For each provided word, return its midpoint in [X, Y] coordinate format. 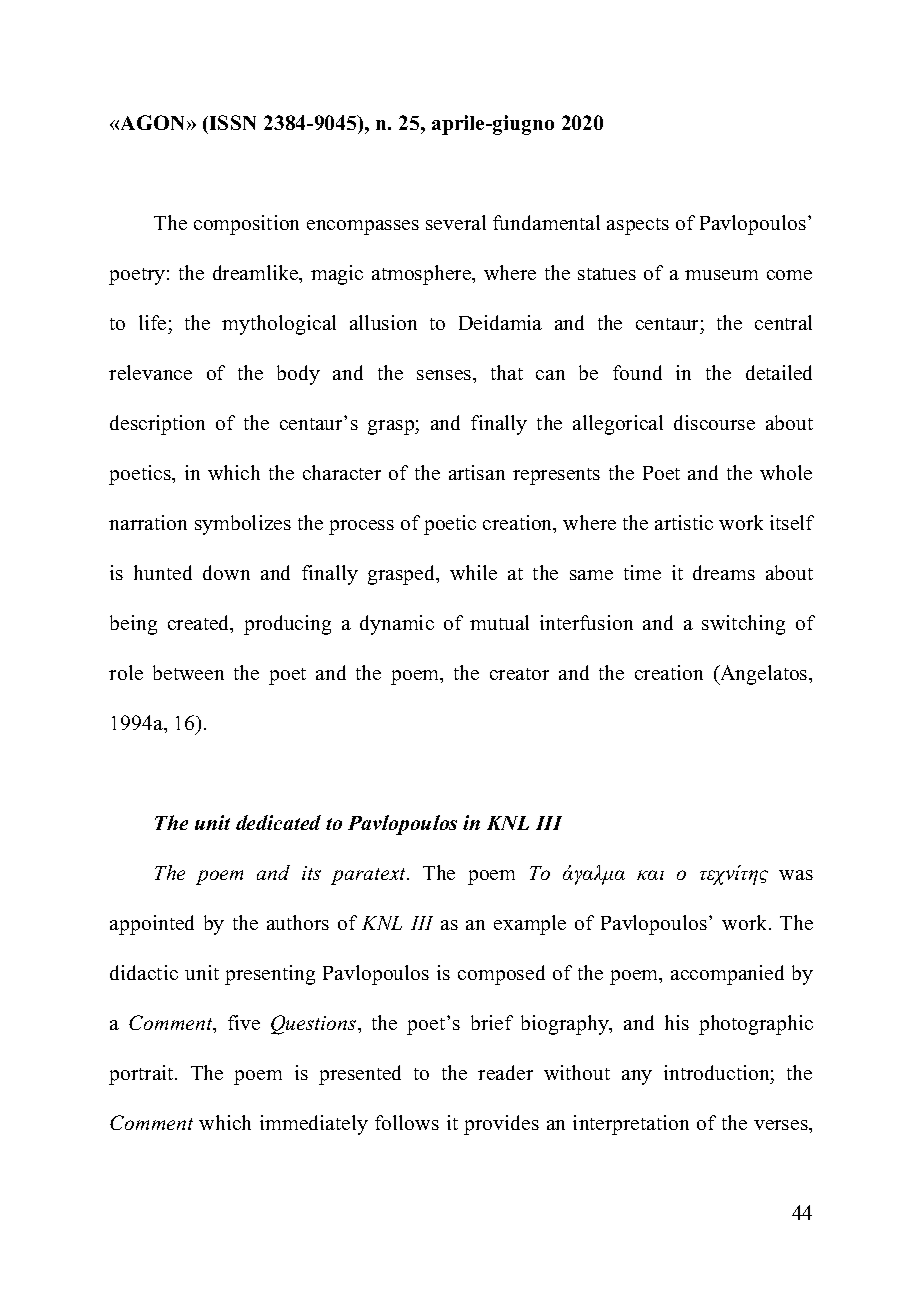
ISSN [233, 122]
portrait [142, 1075]
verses [782, 1125]
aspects [638, 226]
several [456, 222]
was [796, 875]
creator [519, 674]
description [157, 425]
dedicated [278, 822]
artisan [477, 472]
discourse [714, 422]
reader [505, 1072]
